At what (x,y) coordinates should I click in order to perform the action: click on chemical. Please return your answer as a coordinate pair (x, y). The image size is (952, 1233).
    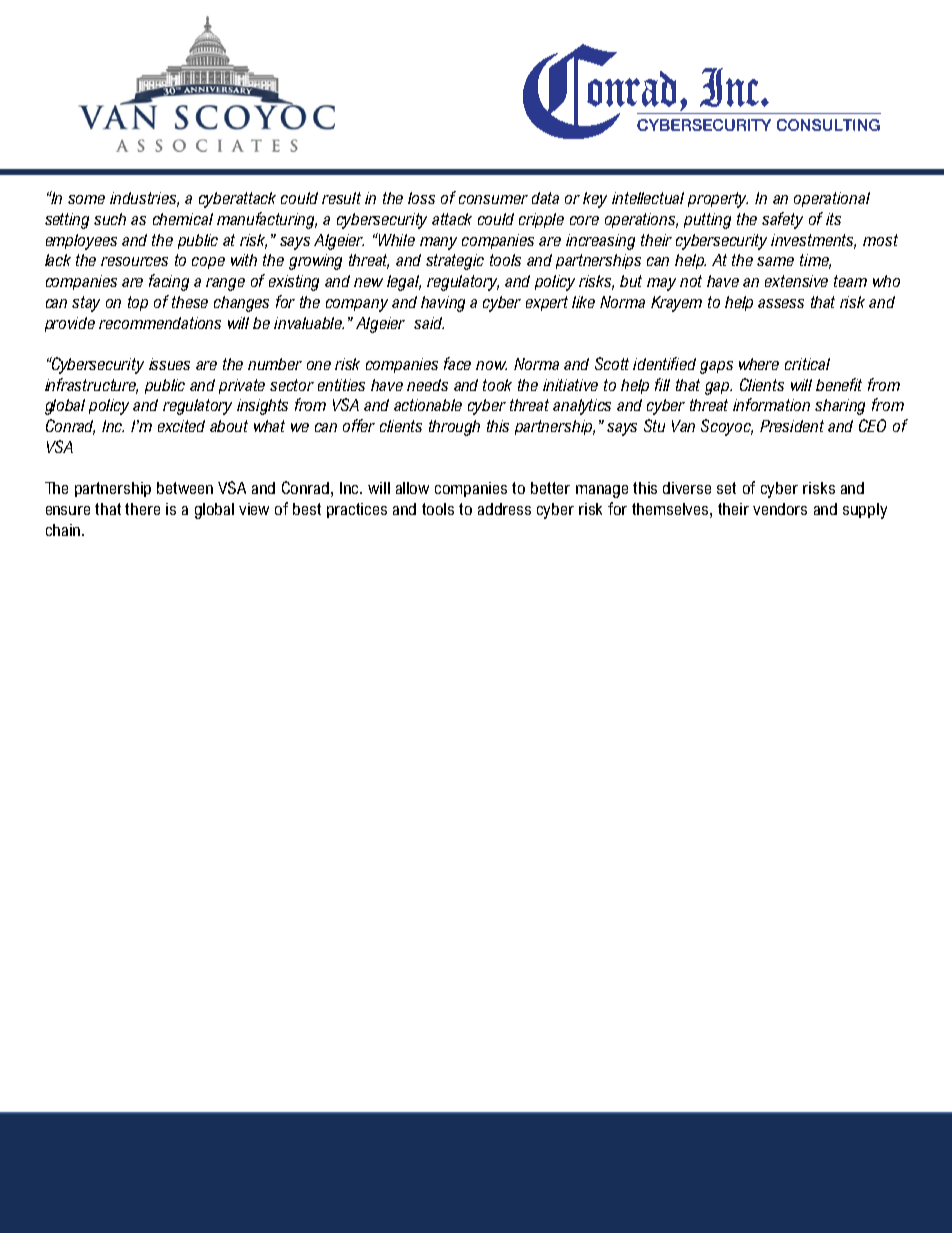
    Looking at the image, I should click on (183, 219).
